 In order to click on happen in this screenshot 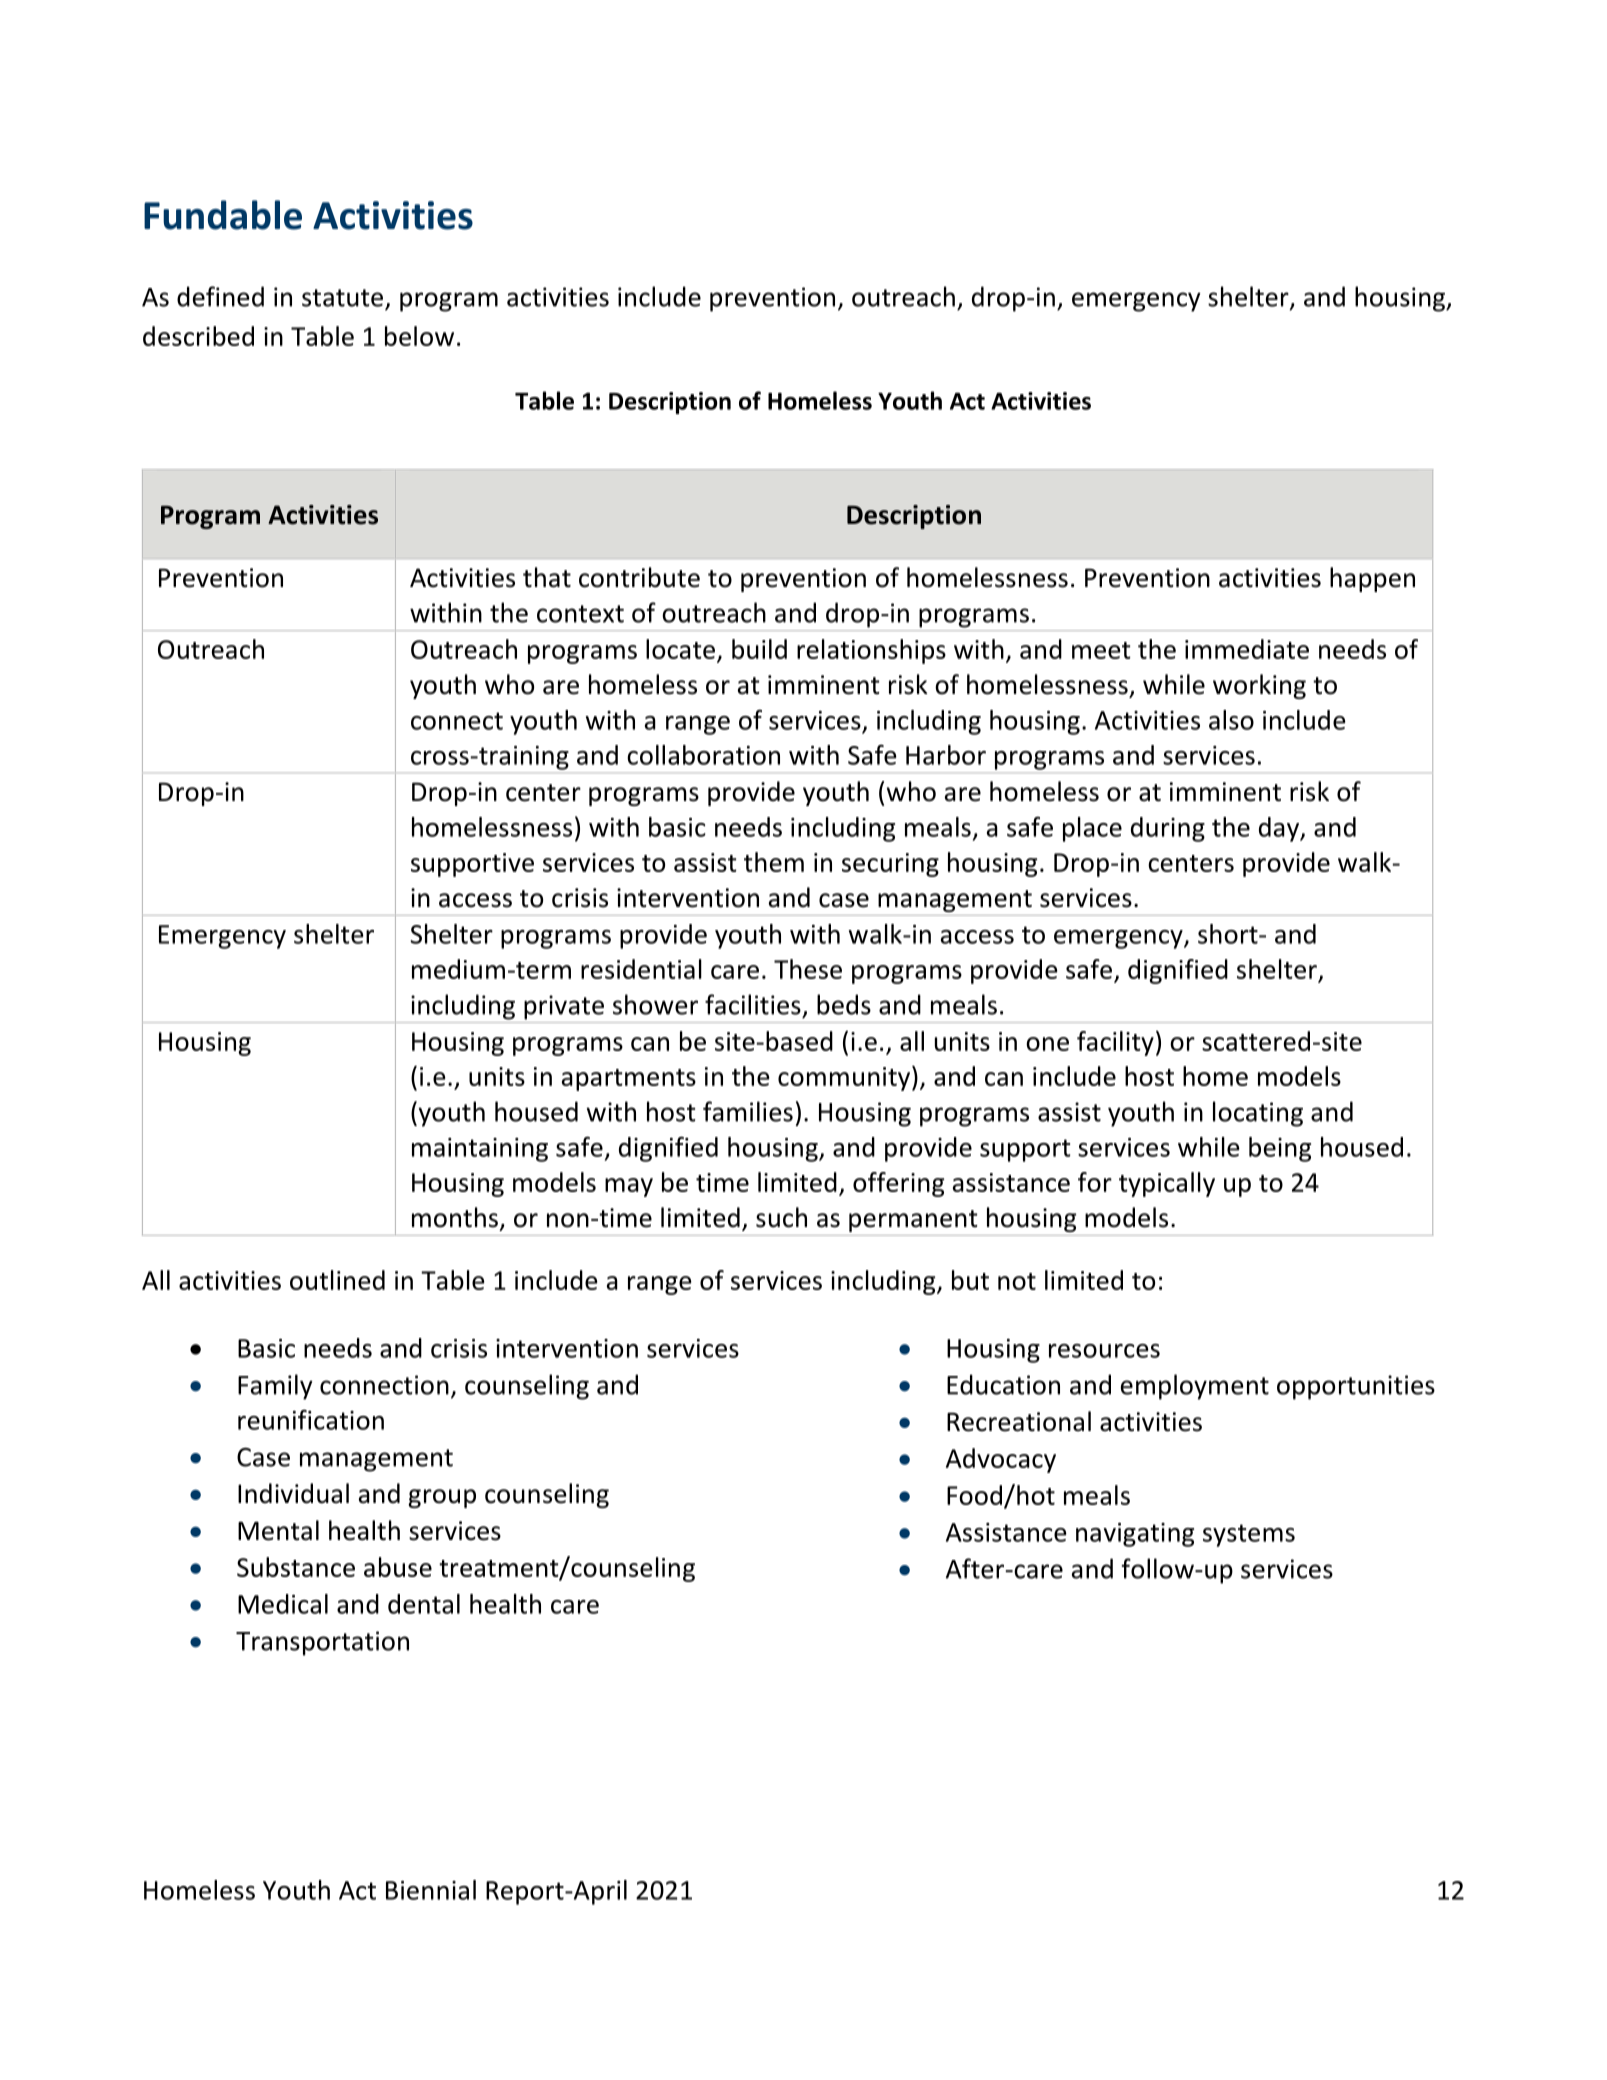, I will do `click(1372, 579)`.
